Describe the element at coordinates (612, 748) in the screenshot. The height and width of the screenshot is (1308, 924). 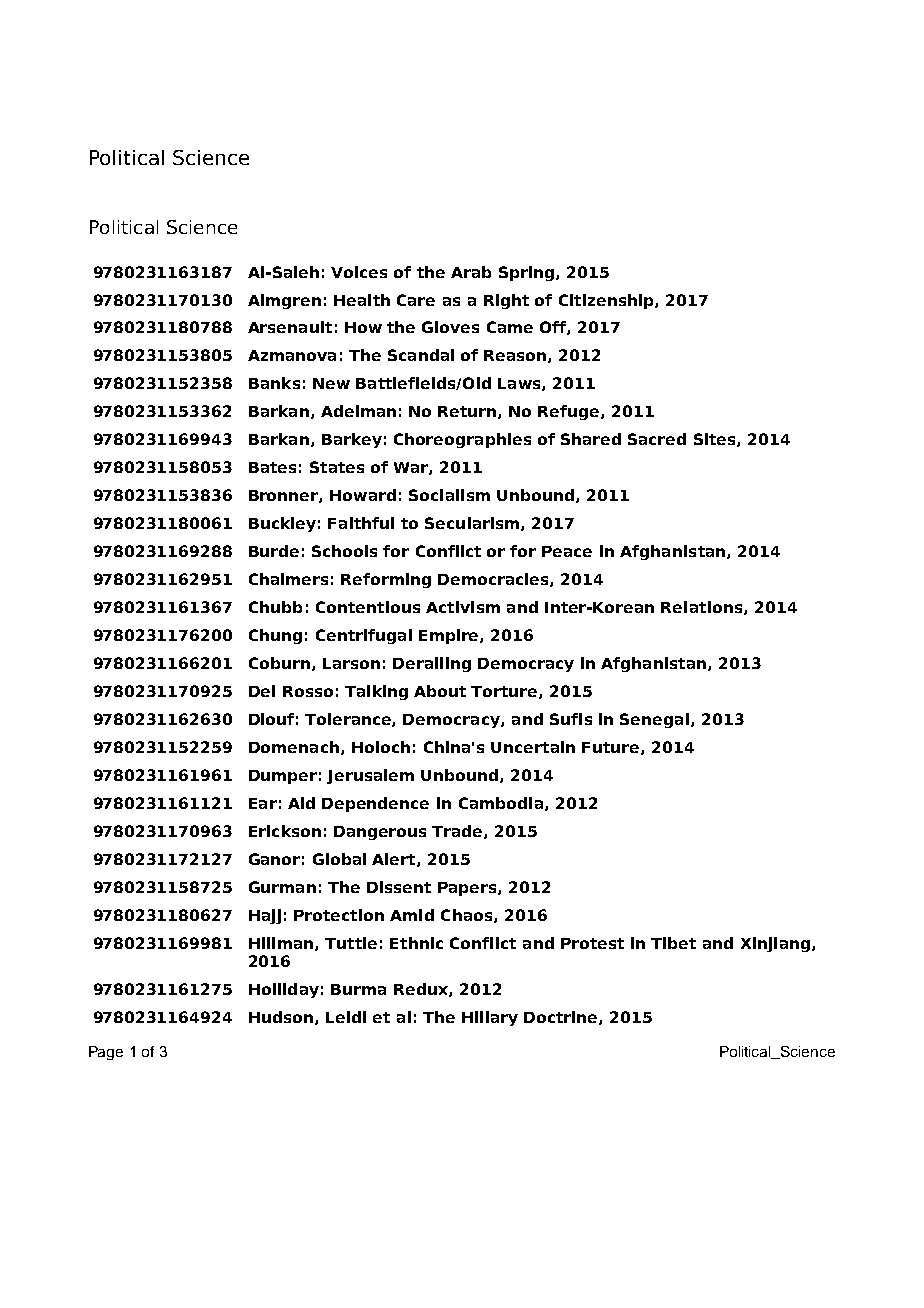
I see `Future` at that location.
